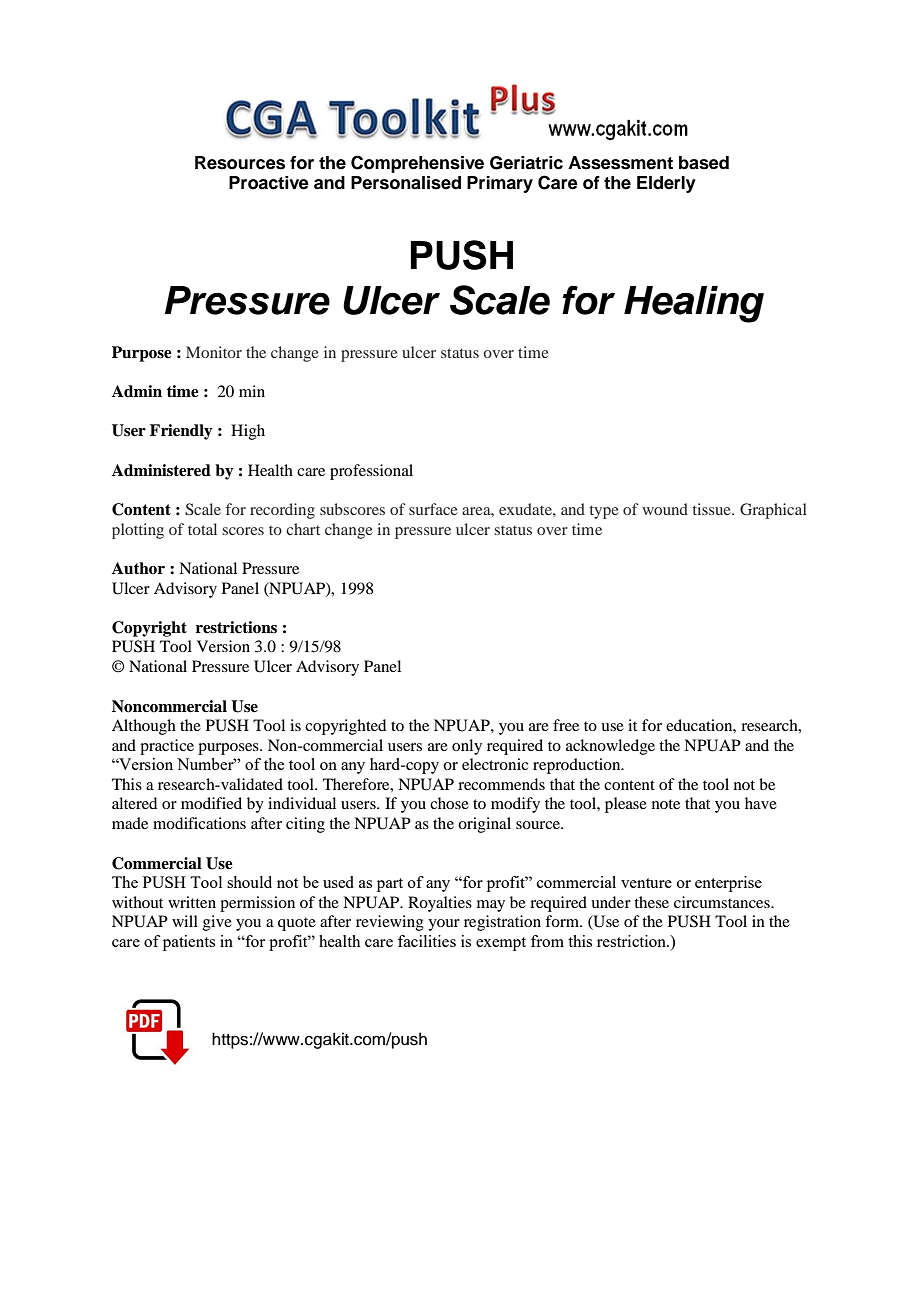 The image size is (924, 1307). I want to click on practice, so click(167, 747).
